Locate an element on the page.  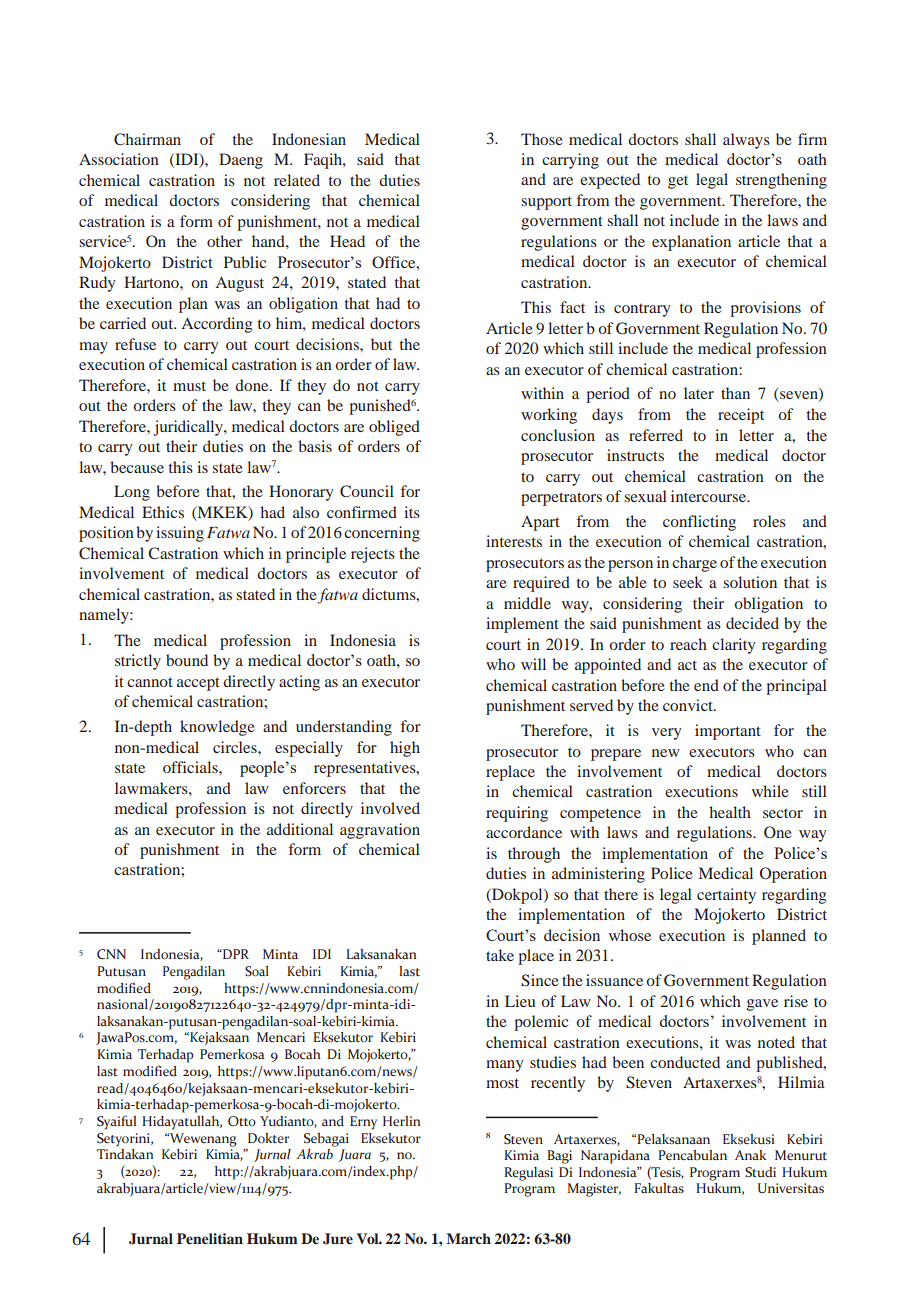
get is located at coordinates (678, 182).
